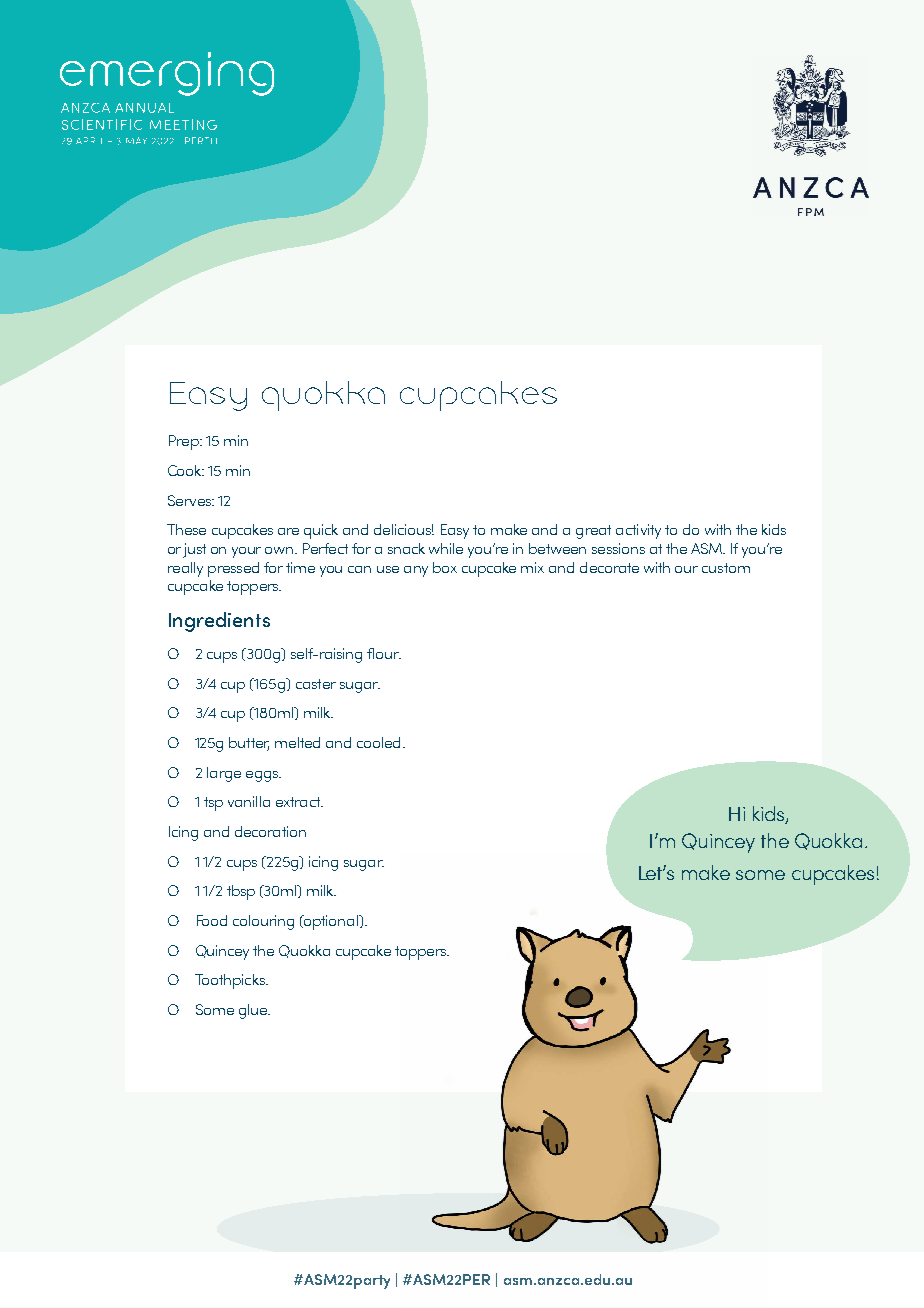 The width and height of the page is (924, 1308). Describe the element at coordinates (254, 1011) in the page. I see `glue` at that location.
